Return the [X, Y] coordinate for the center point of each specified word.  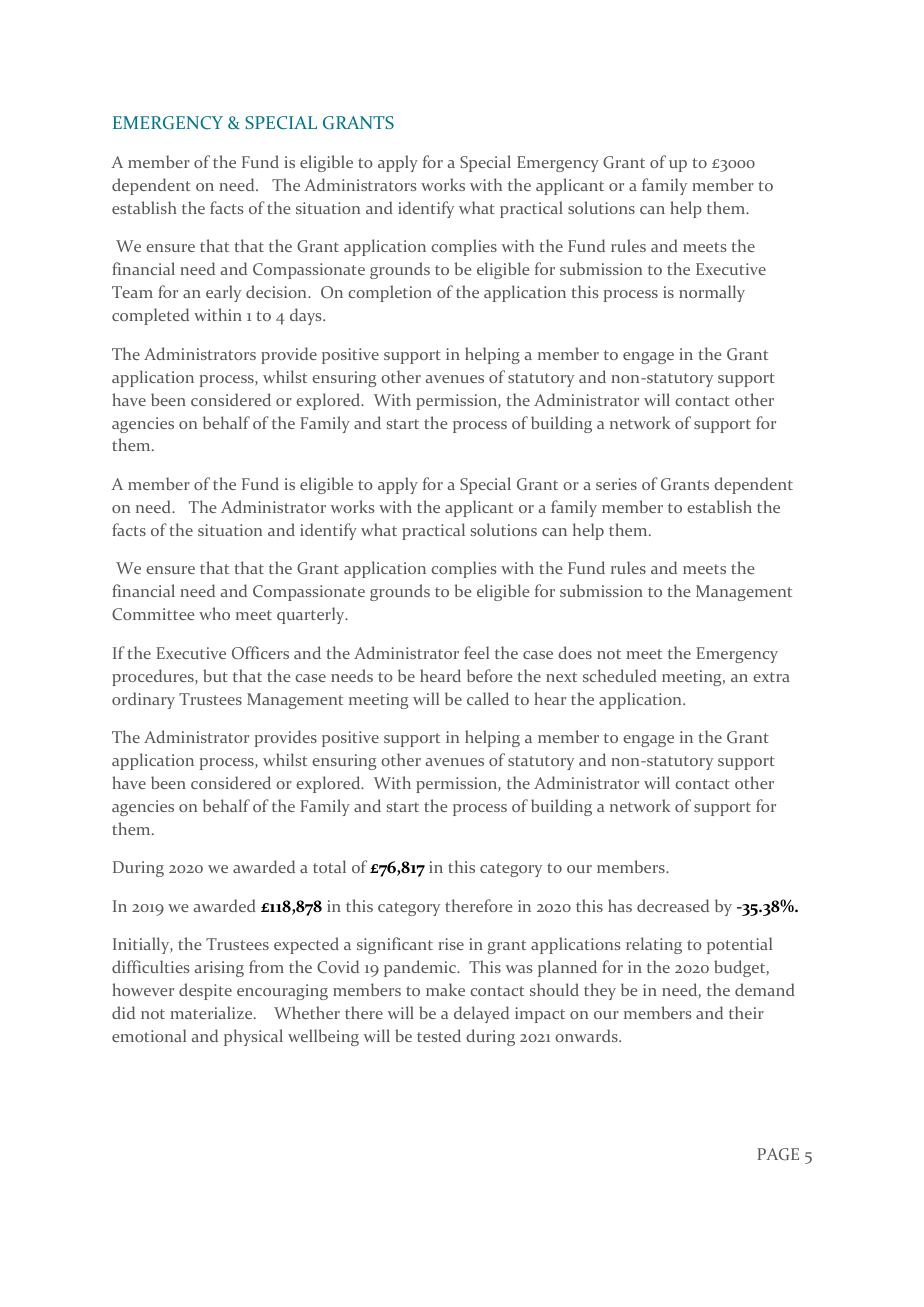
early [223, 293]
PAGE [778, 1154]
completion [390, 293]
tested [439, 1035]
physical [253, 1037]
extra [771, 677]
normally [712, 293]
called [488, 698]
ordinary [143, 700]
